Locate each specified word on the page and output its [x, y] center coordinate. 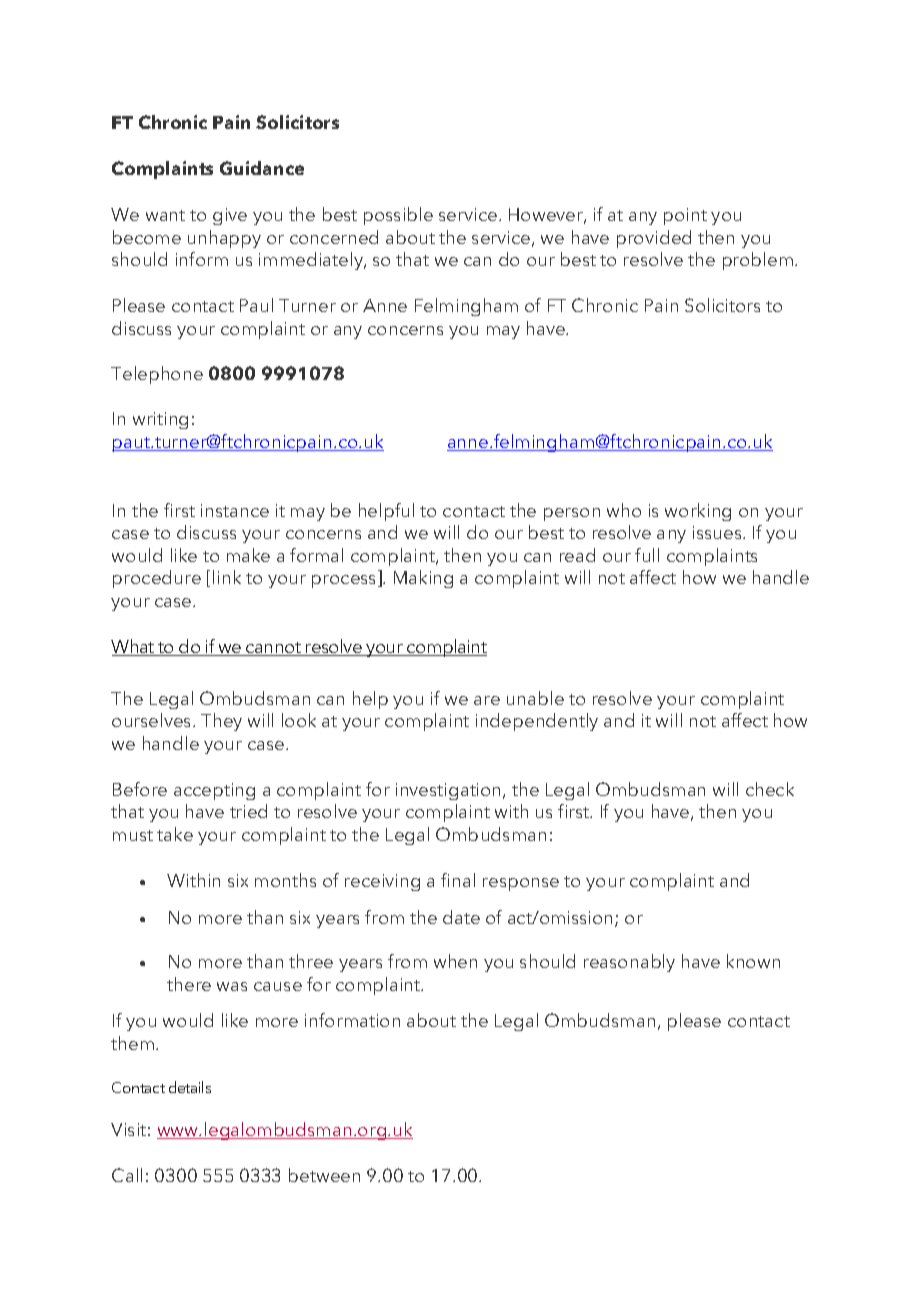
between [324, 1175]
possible [398, 216]
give [230, 216]
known [753, 961]
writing [160, 420]
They [221, 722]
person [572, 514]
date [461, 917]
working [698, 512]
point [685, 216]
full [647, 555]
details [190, 1087]
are [487, 700]
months [285, 880]
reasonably [629, 963]
